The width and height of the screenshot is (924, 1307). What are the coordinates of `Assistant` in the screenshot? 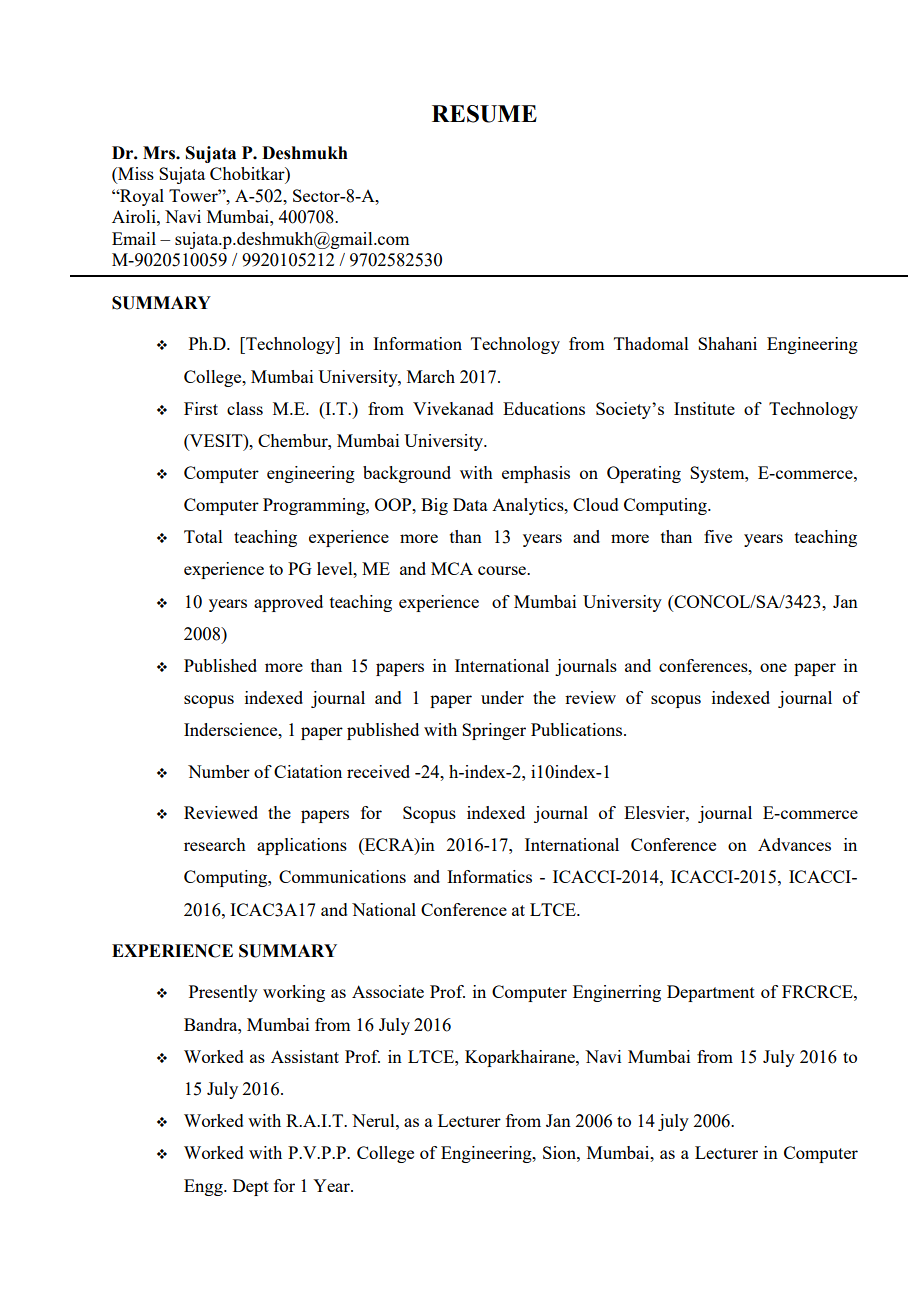 It's located at (305, 1056).
